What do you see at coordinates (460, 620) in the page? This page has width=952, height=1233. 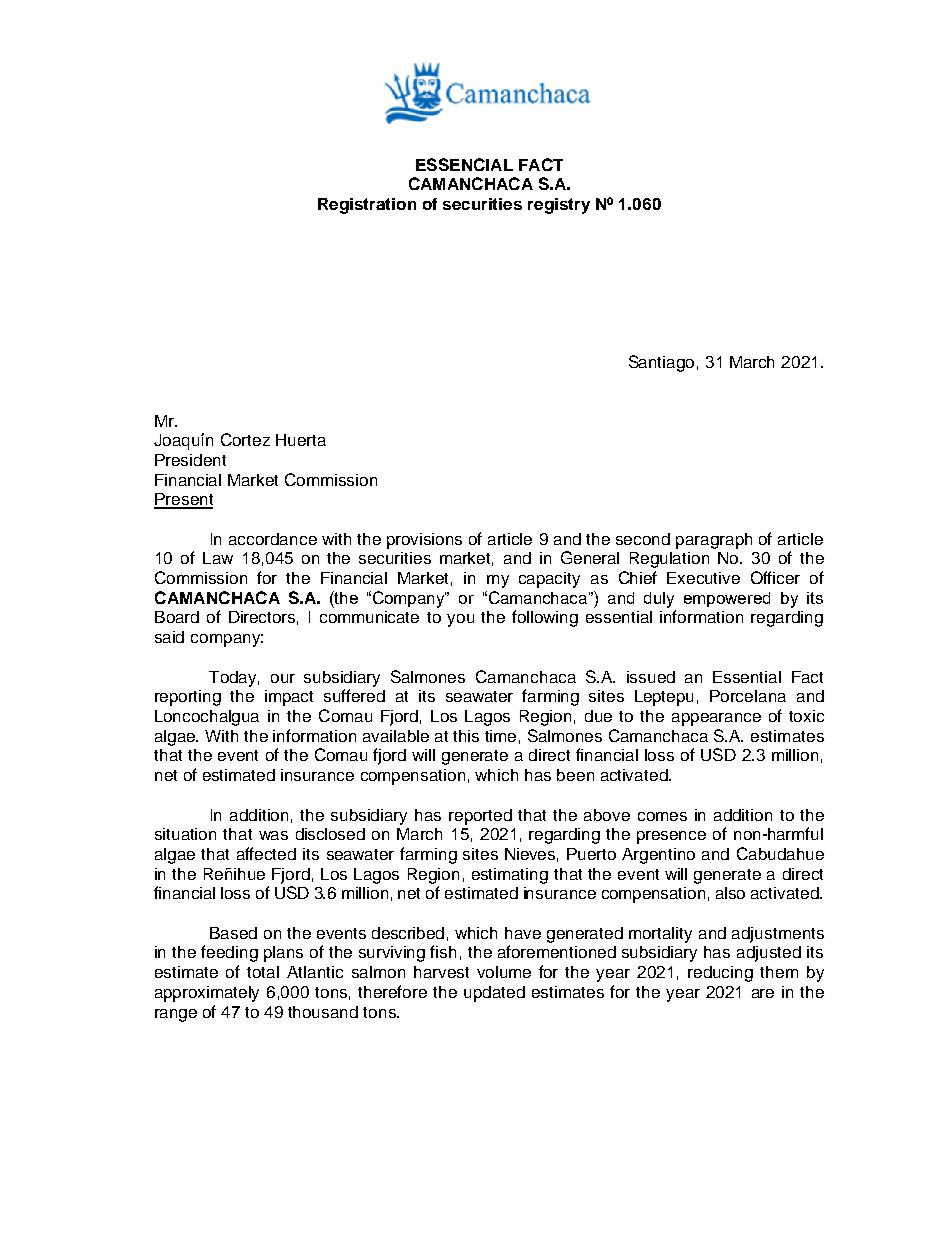 I see `you` at bounding box center [460, 620].
